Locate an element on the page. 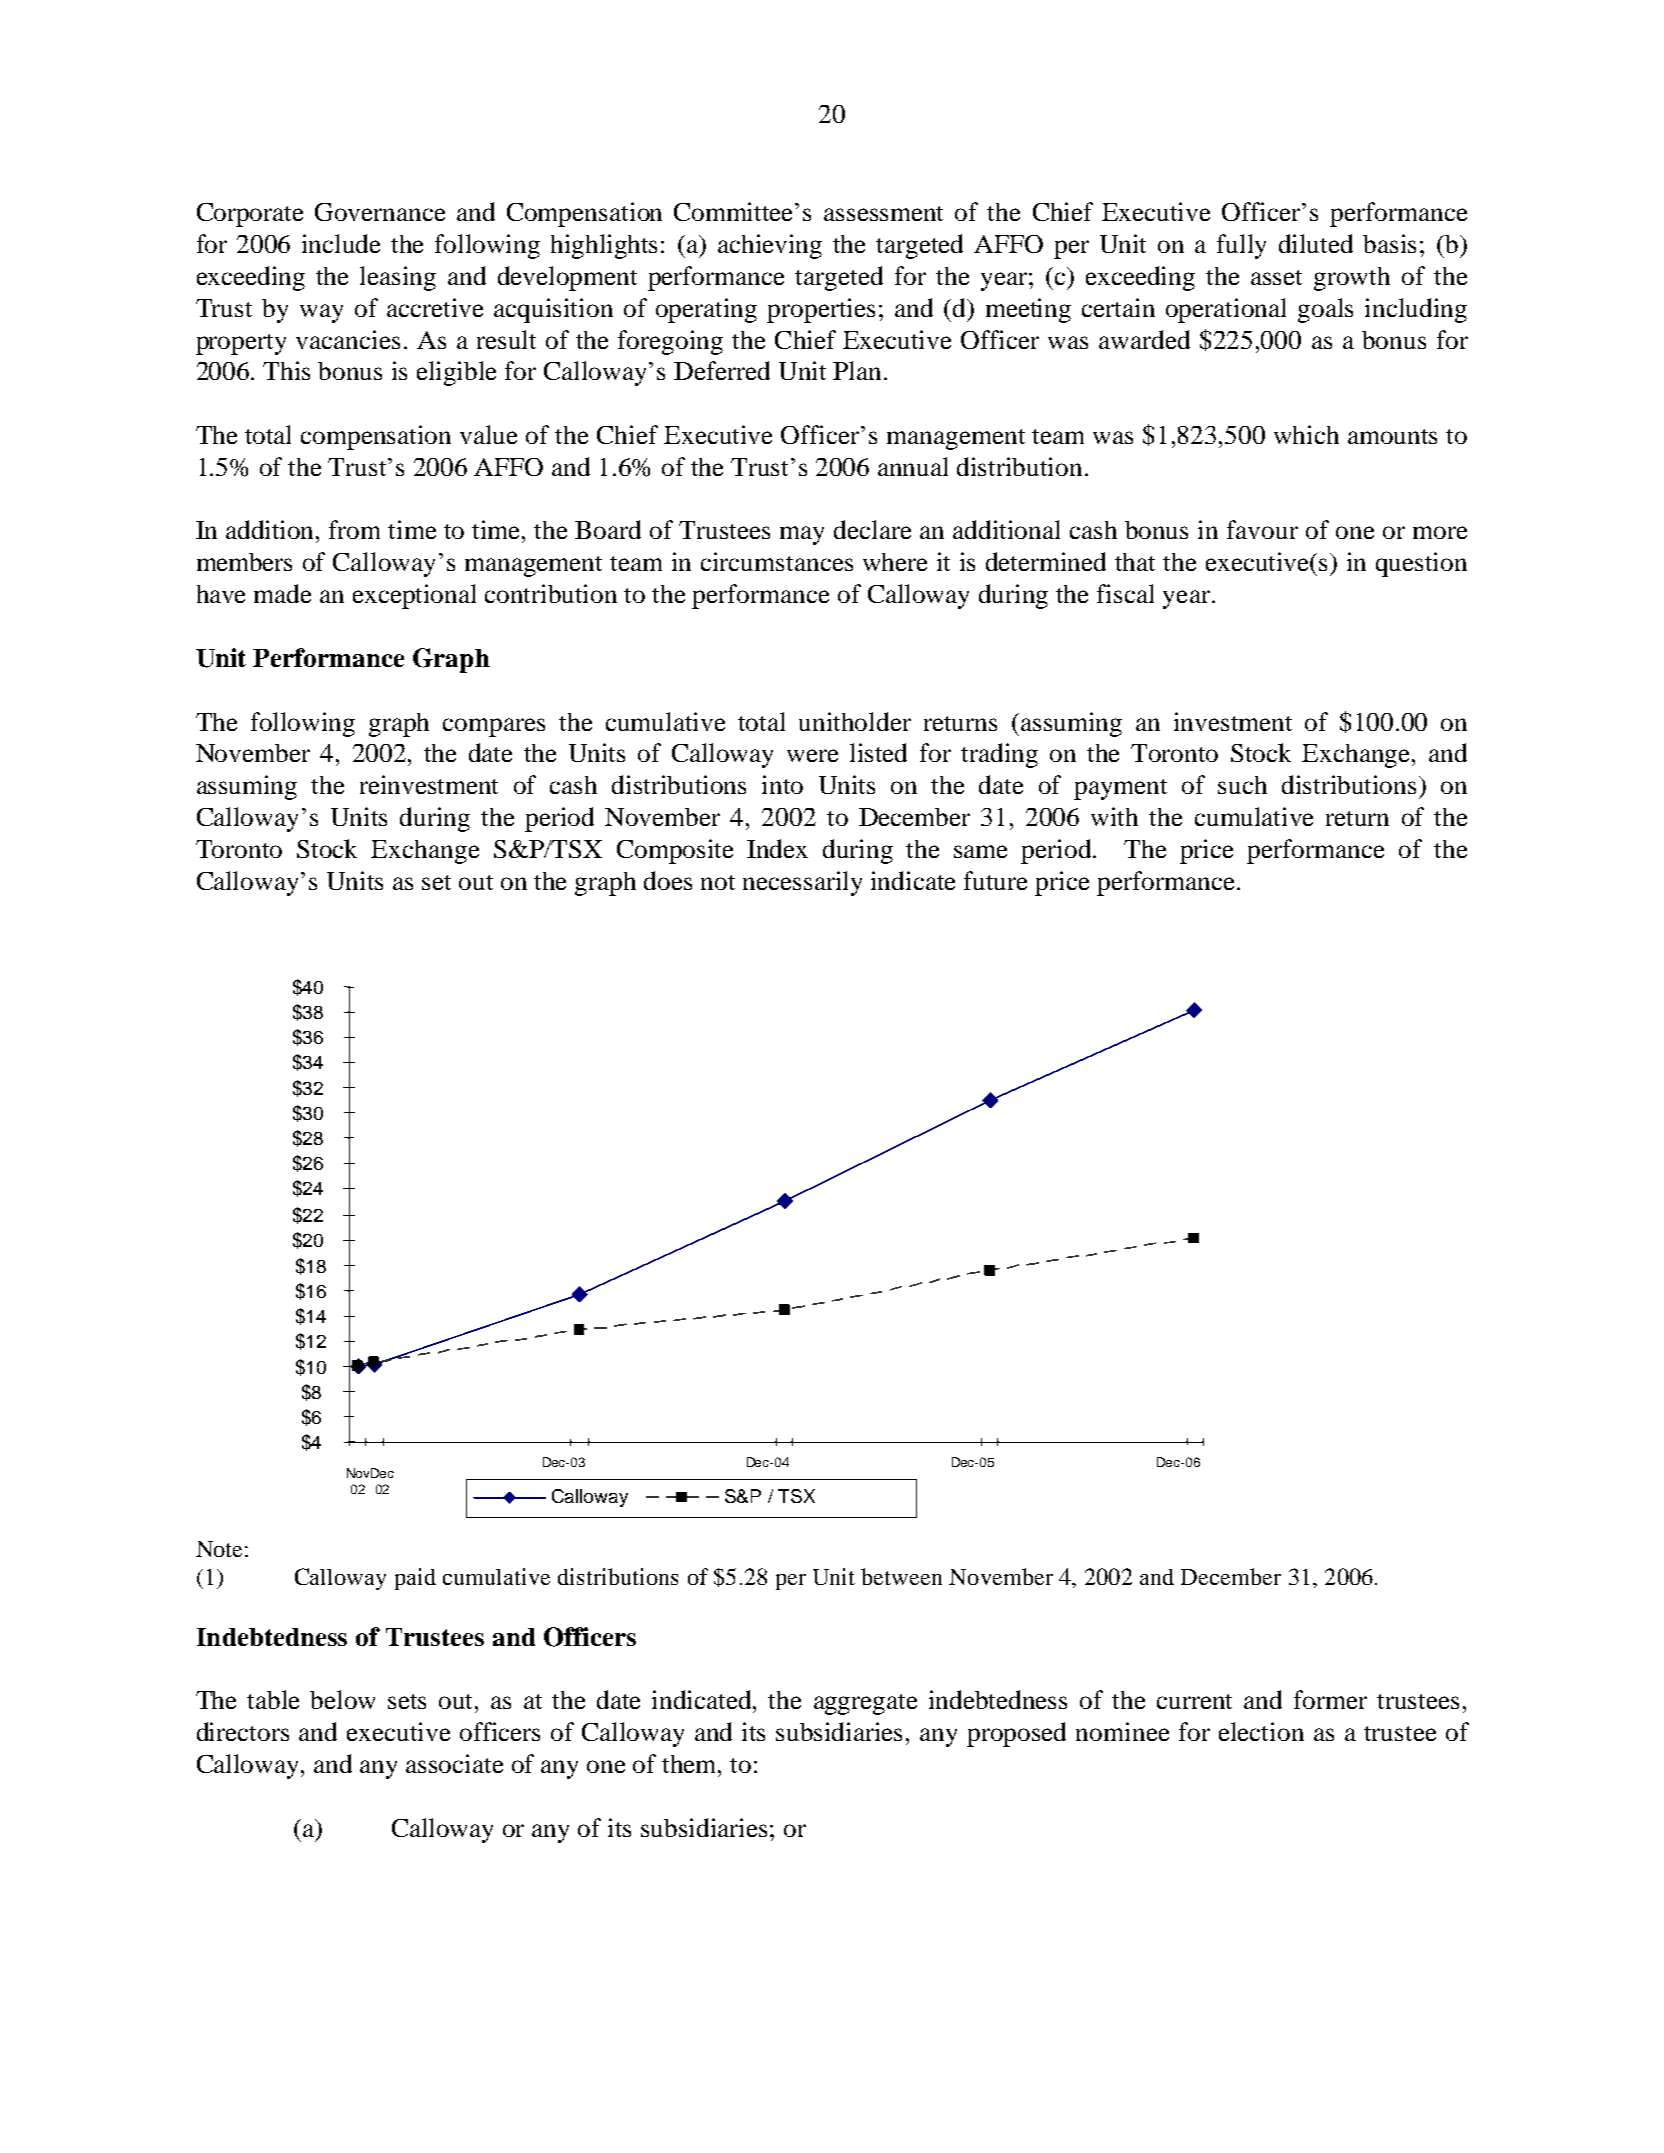 The image size is (1664, 2153). achieving is located at coordinates (770, 246).
